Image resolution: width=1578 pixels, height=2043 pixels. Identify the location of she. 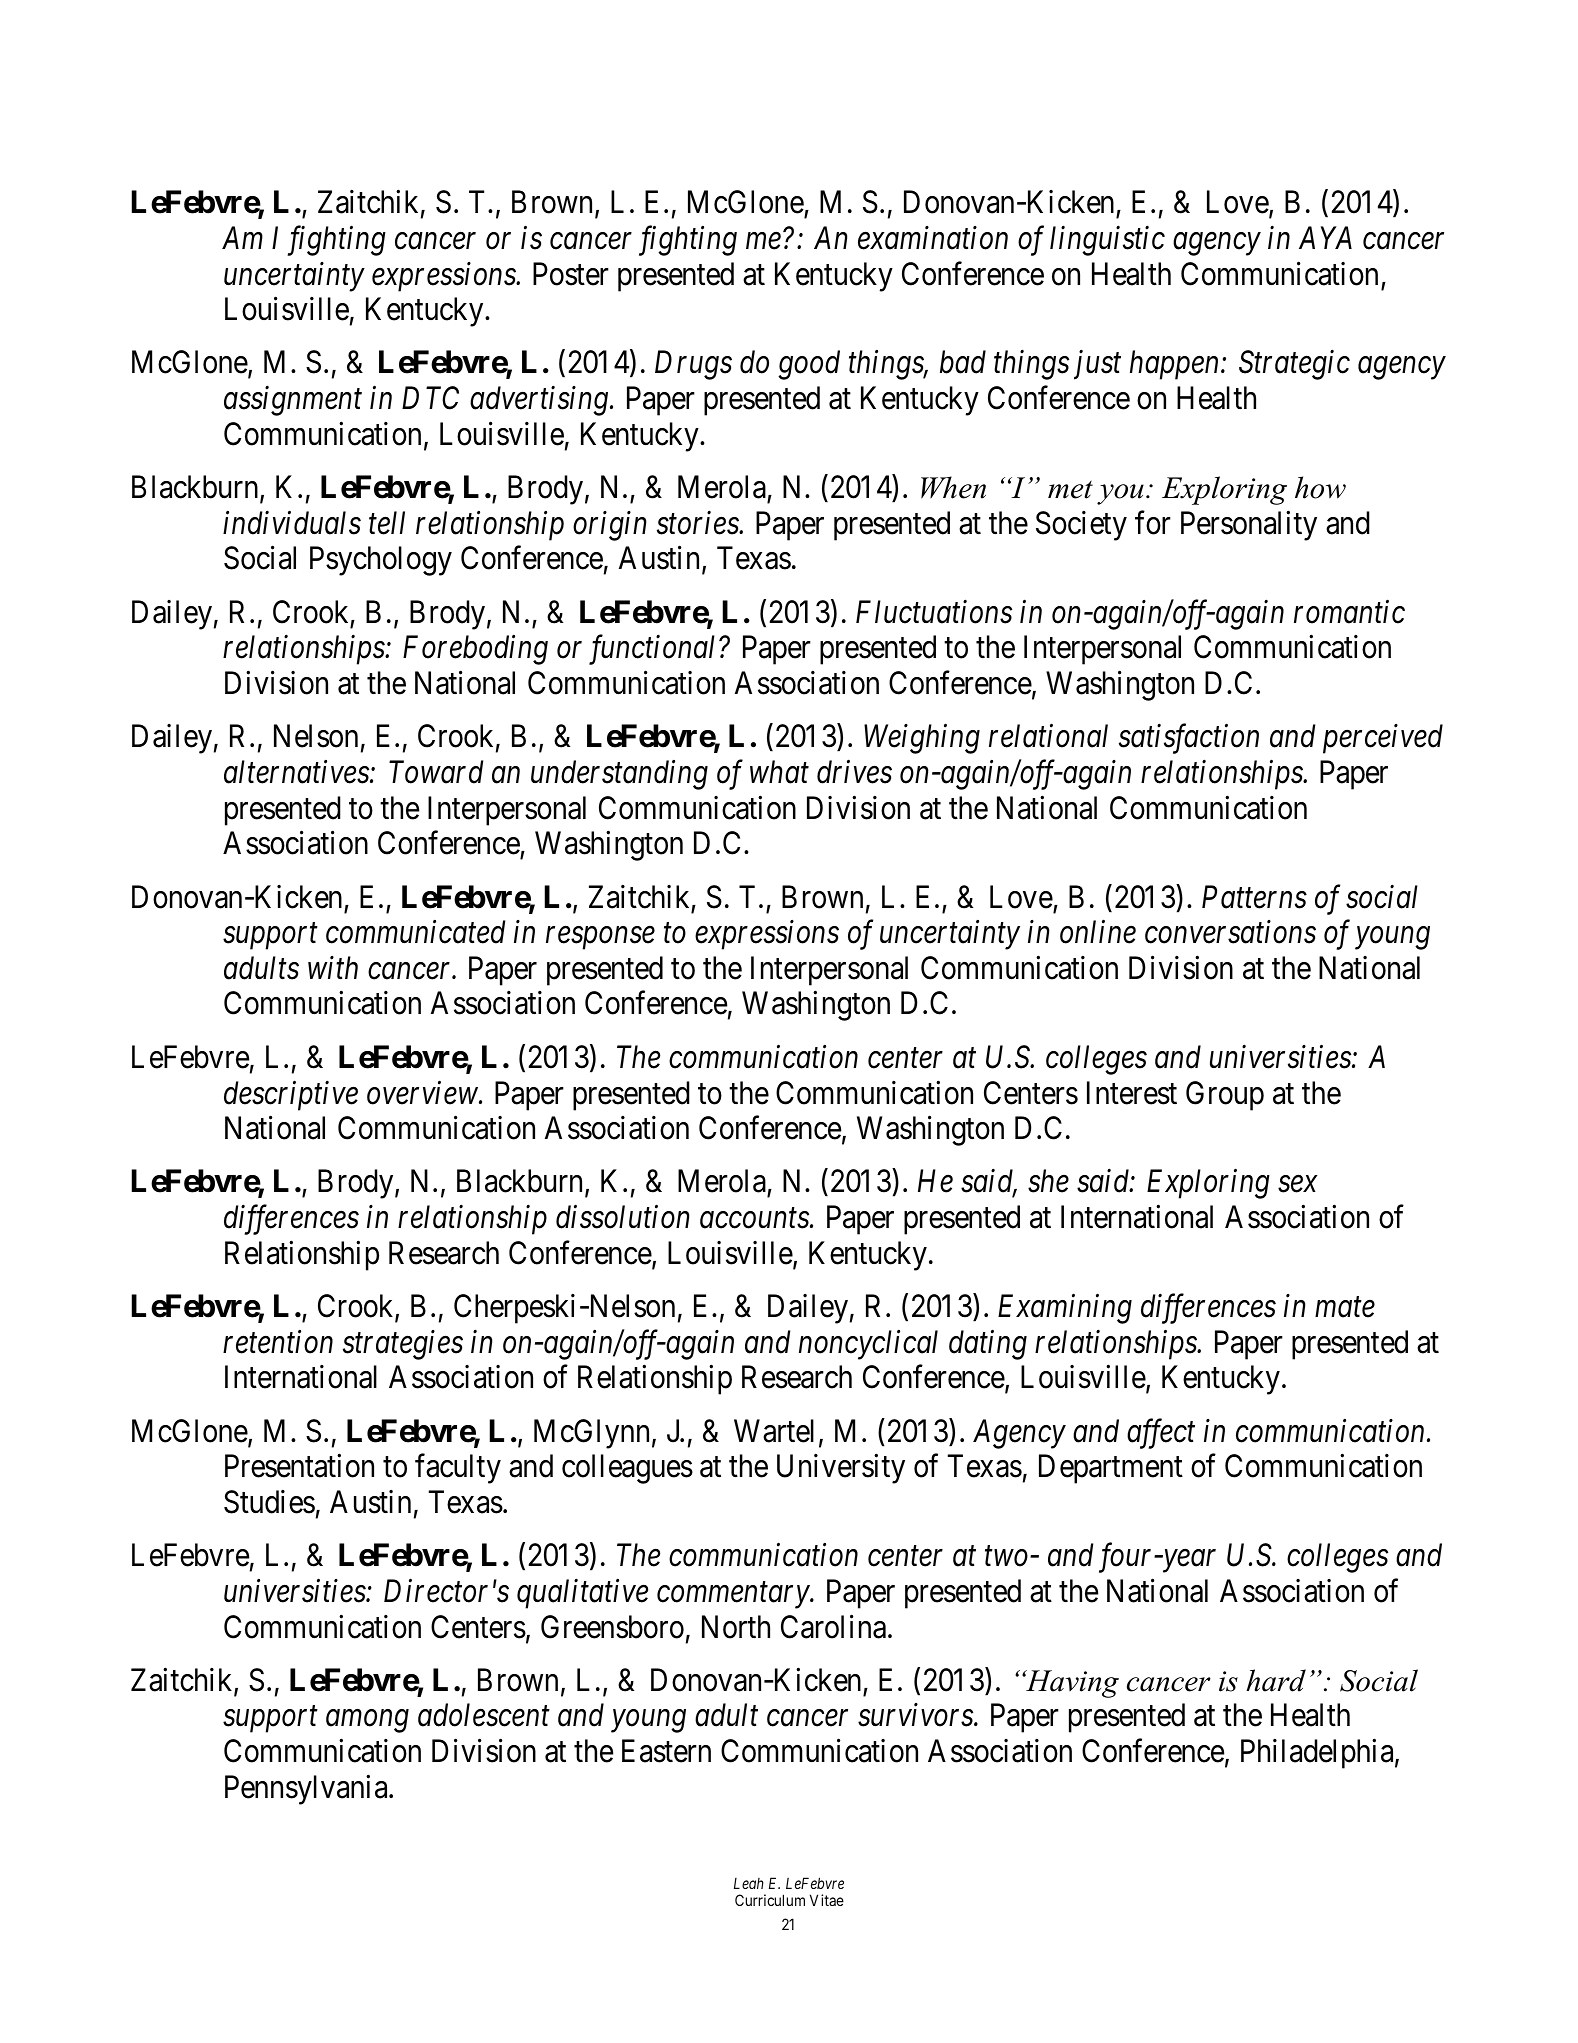
(1048, 1181).
